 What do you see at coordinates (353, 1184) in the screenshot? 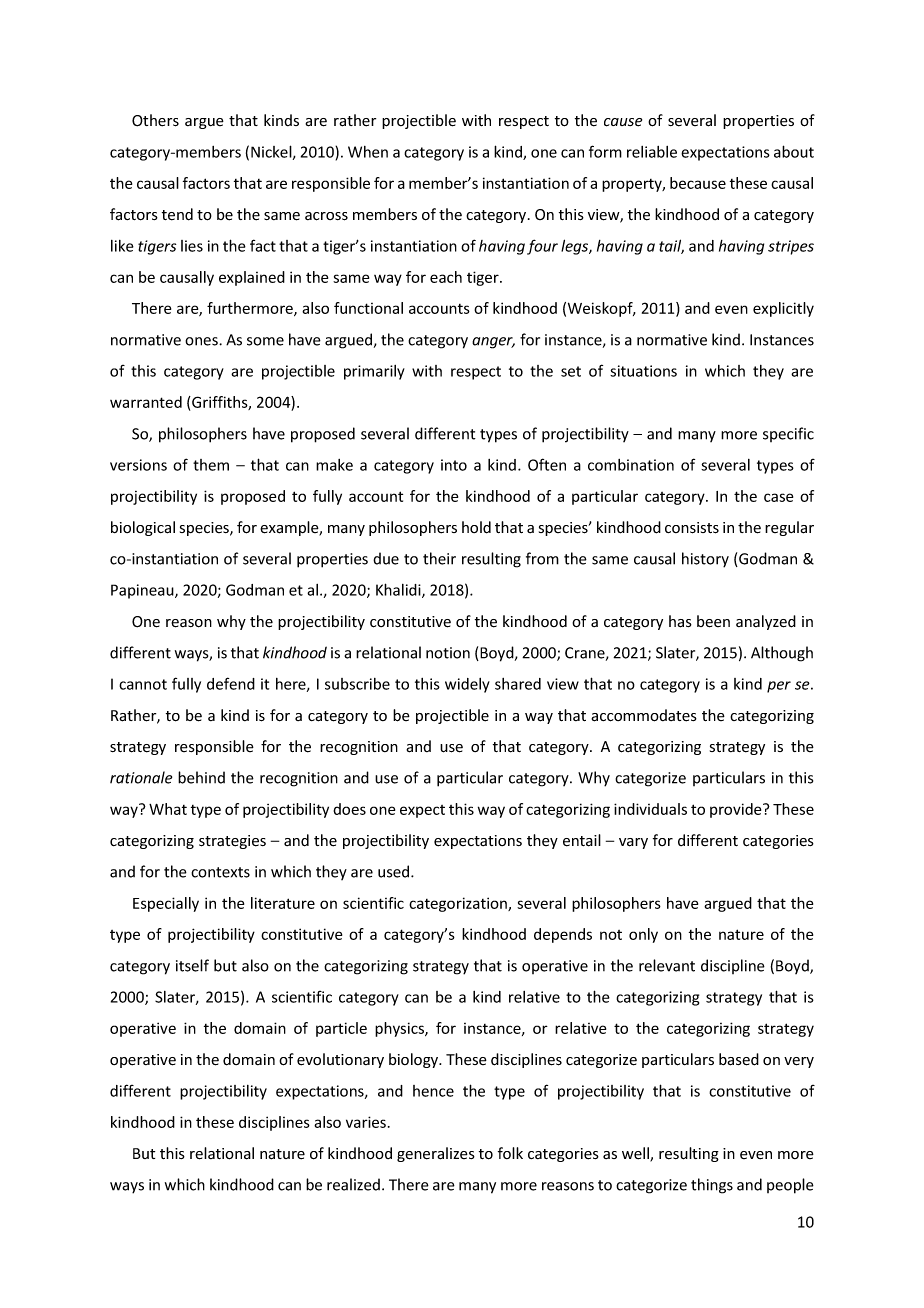
I see `realized` at bounding box center [353, 1184].
